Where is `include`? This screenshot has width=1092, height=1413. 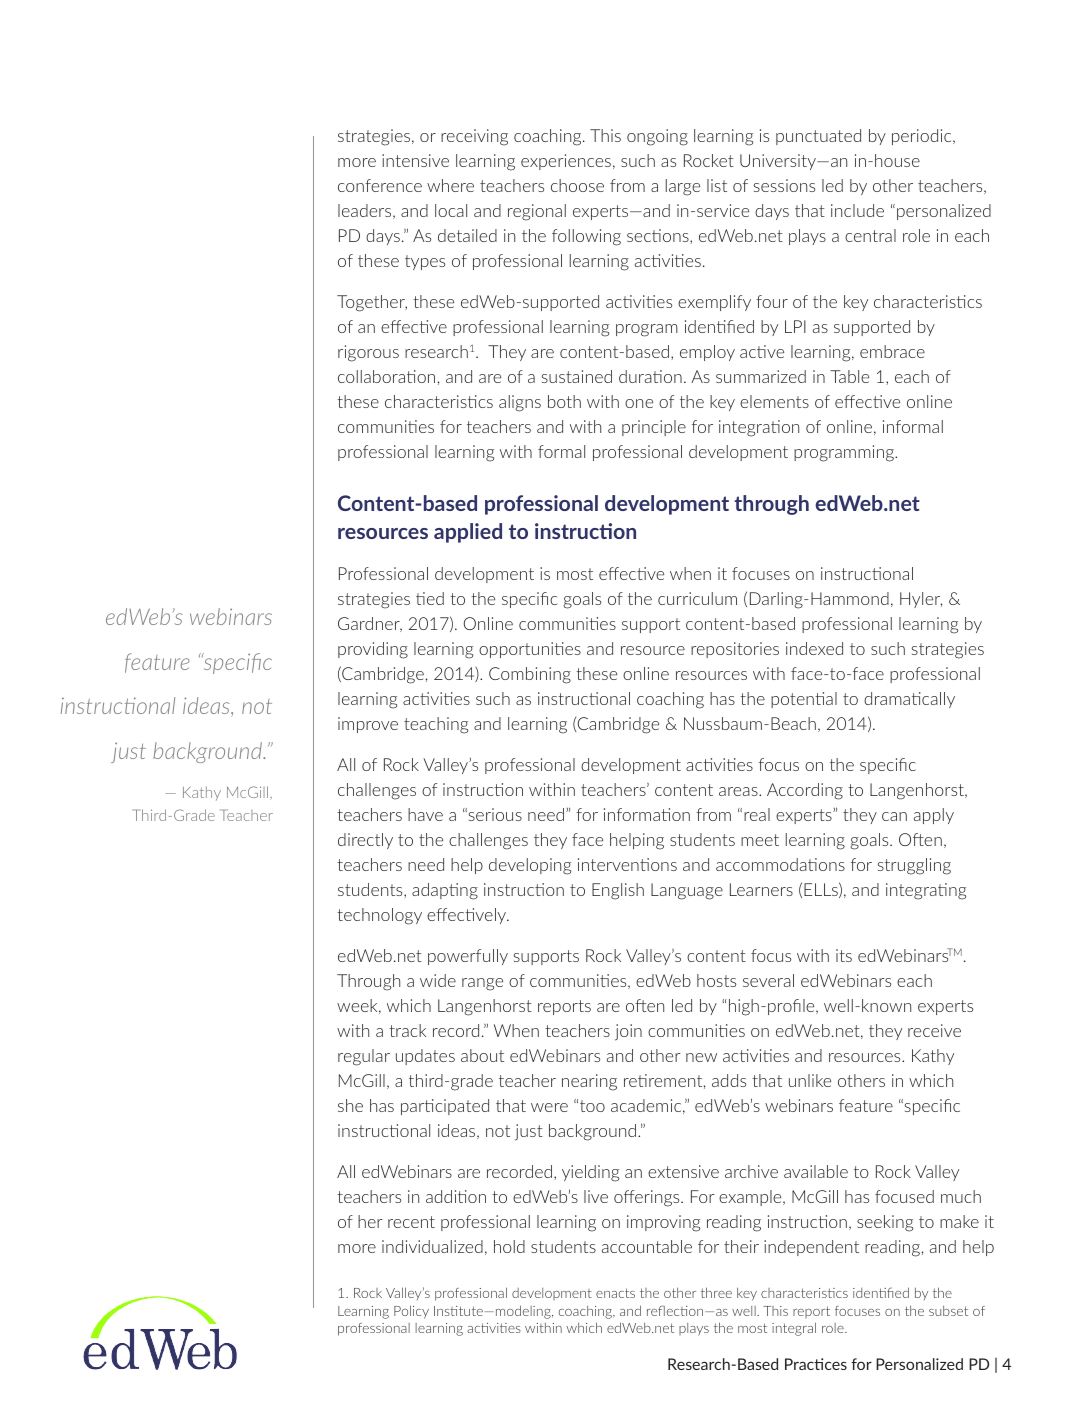
include is located at coordinates (857, 210).
